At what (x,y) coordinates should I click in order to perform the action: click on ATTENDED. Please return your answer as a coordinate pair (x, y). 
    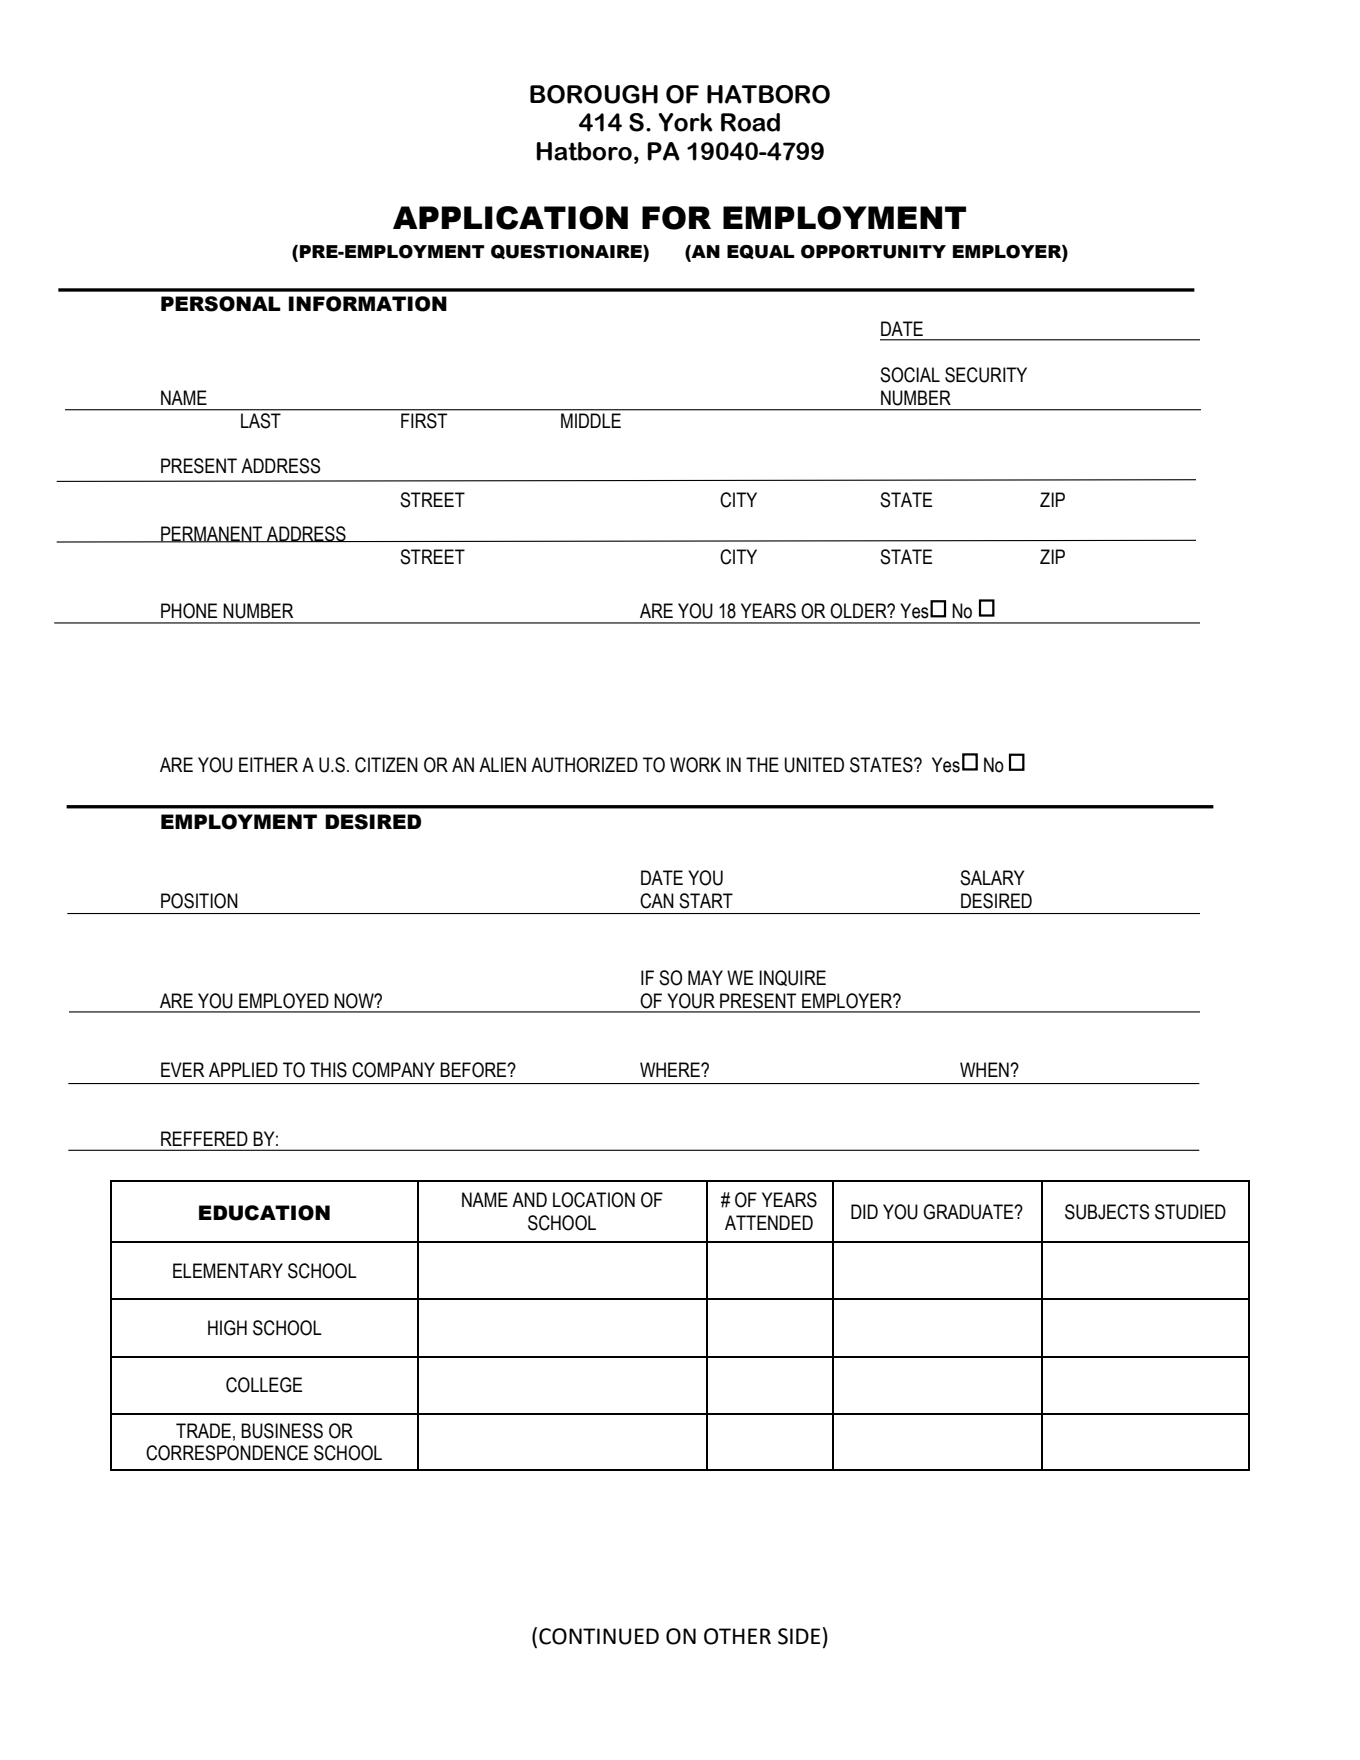
    Looking at the image, I should click on (769, 1222).
